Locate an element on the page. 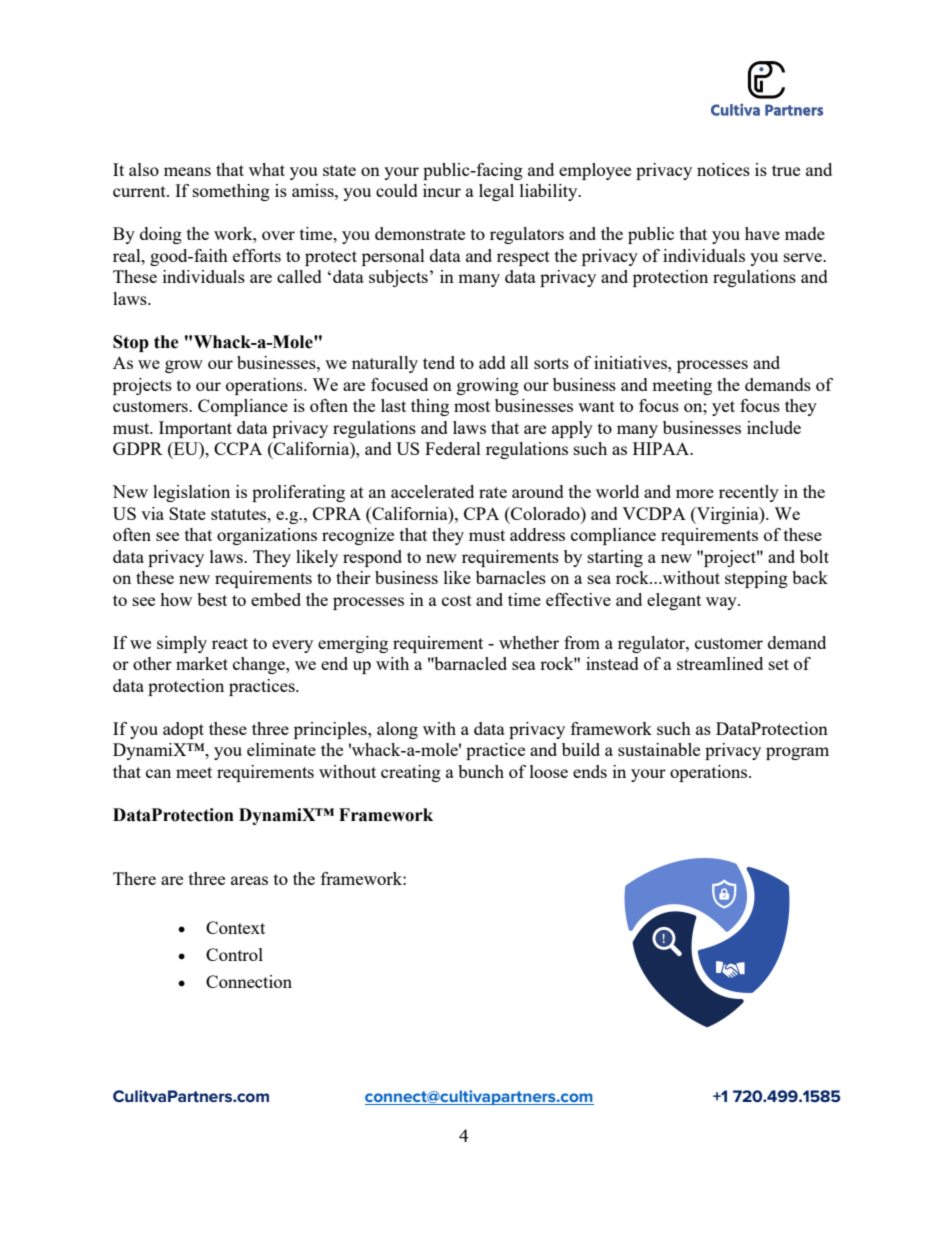 This document has width=952, height=1233. legal is located at coordinates (496, 192).
